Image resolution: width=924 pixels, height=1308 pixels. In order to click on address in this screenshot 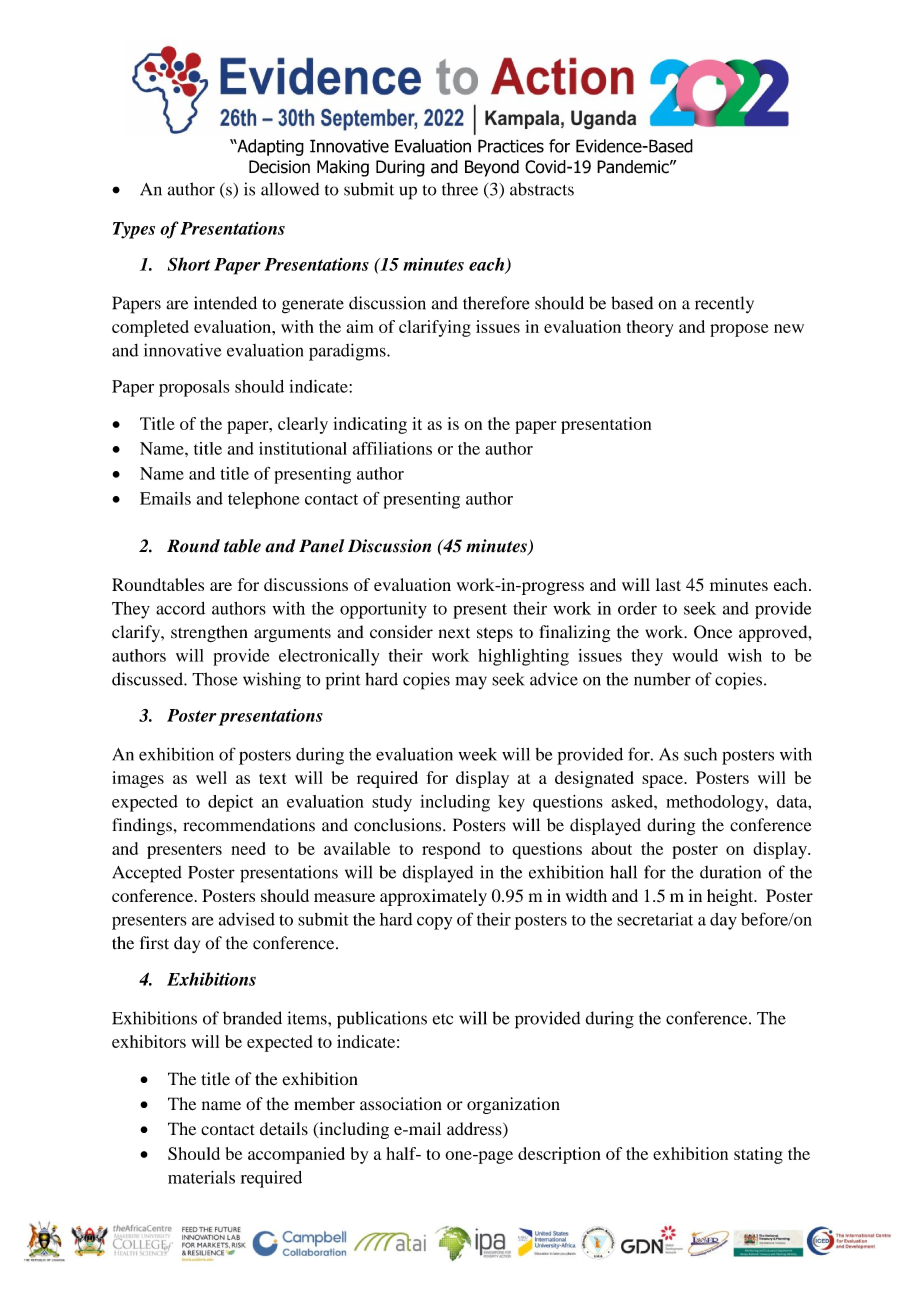, I will do `click(475, 1130)`.
